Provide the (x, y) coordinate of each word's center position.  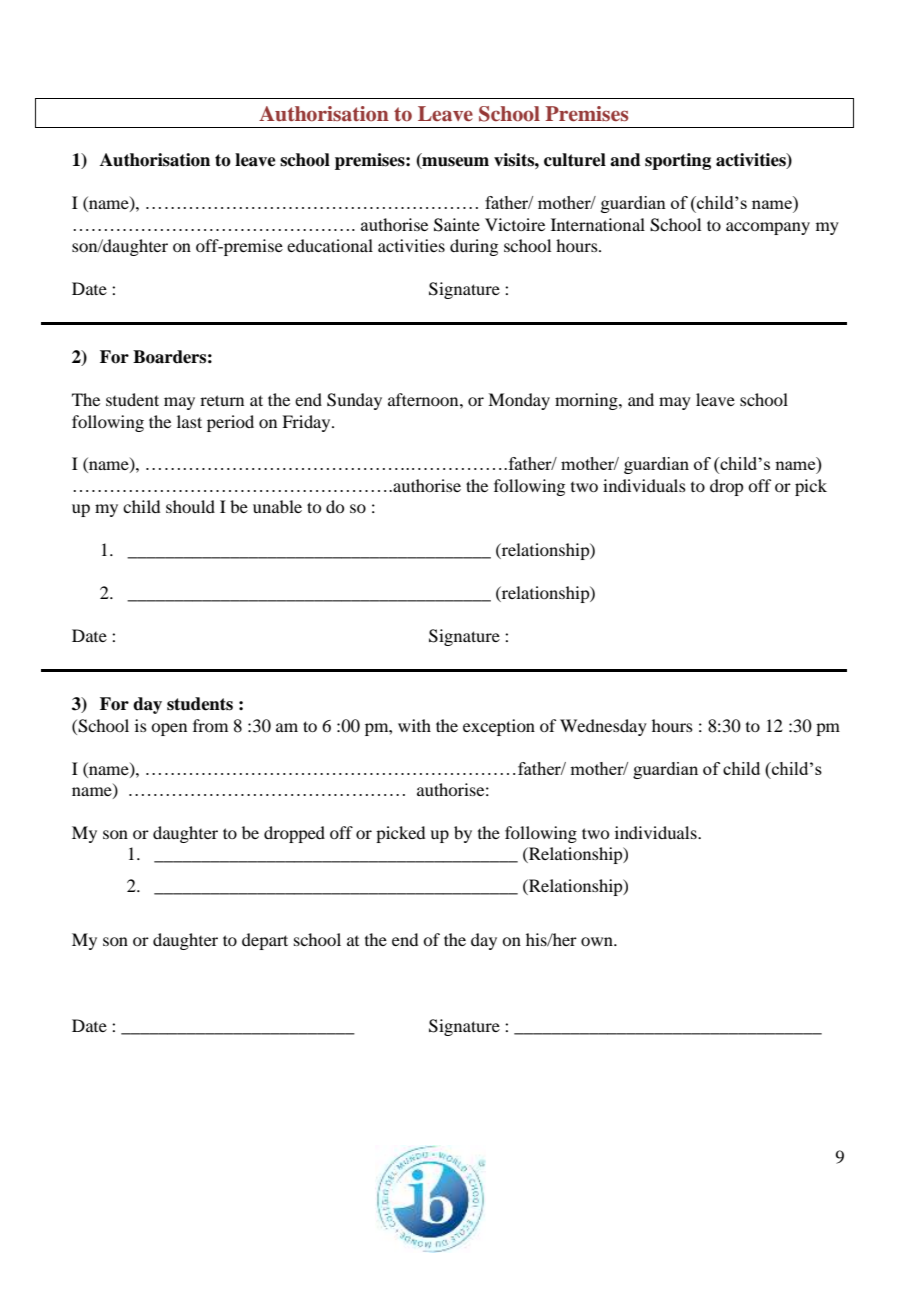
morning (587, 401)
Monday (519, 401)
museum (454, 163)
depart (265, 941)
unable (277, 506)
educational (330, 245)
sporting (678, 161)
